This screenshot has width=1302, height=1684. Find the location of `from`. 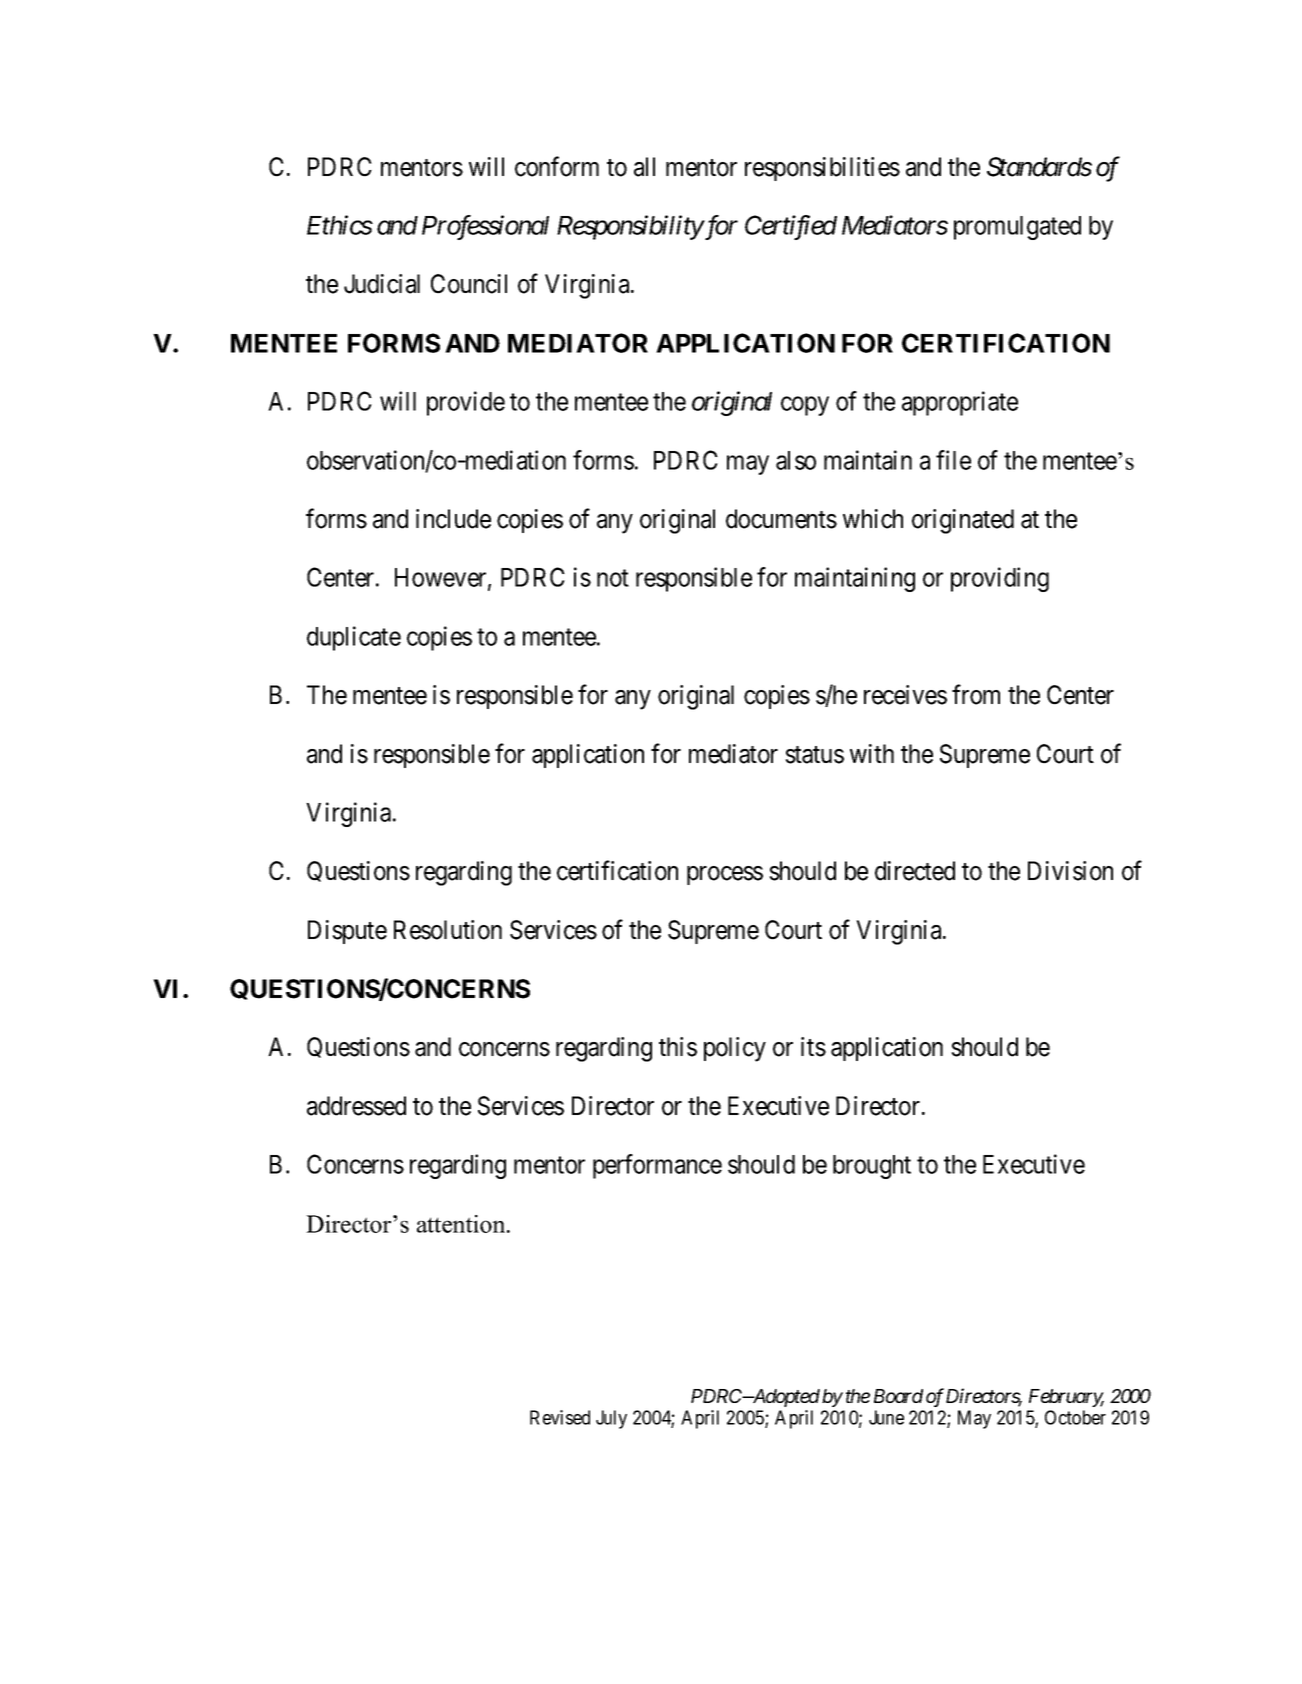

from is located at coordinates (976, 694).
